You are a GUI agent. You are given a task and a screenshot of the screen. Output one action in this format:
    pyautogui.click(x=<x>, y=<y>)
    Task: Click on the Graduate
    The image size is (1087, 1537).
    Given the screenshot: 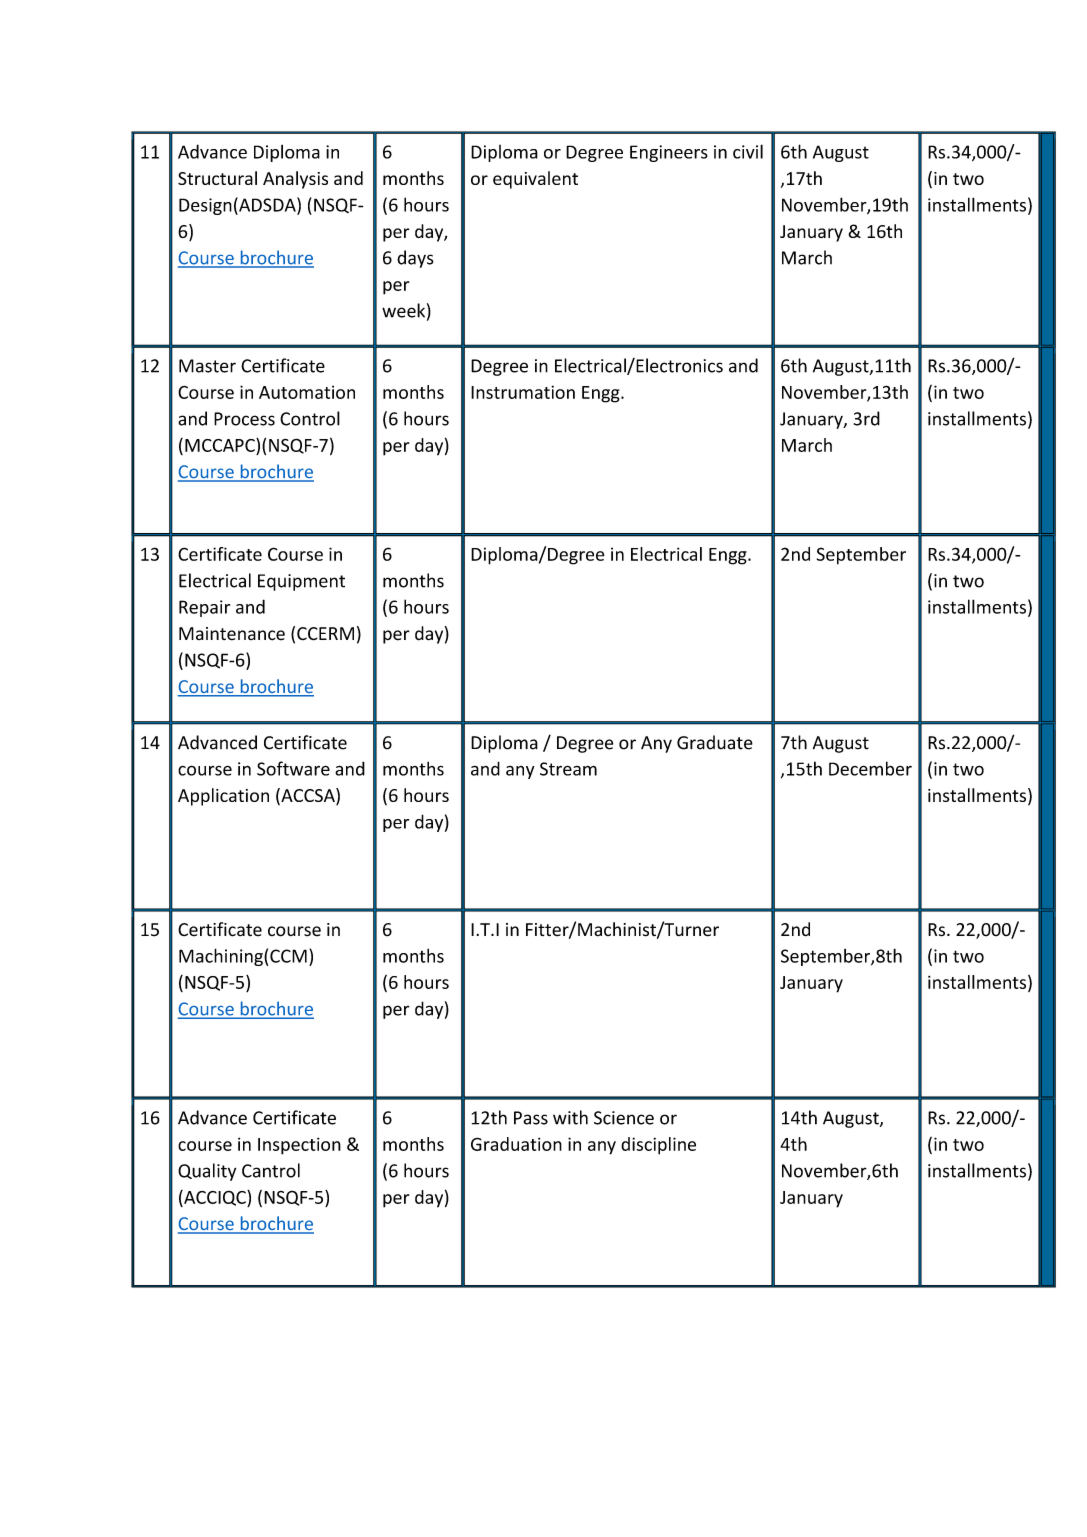 What is the action you would take?
    pyautogui.click(x=715, y=742)
